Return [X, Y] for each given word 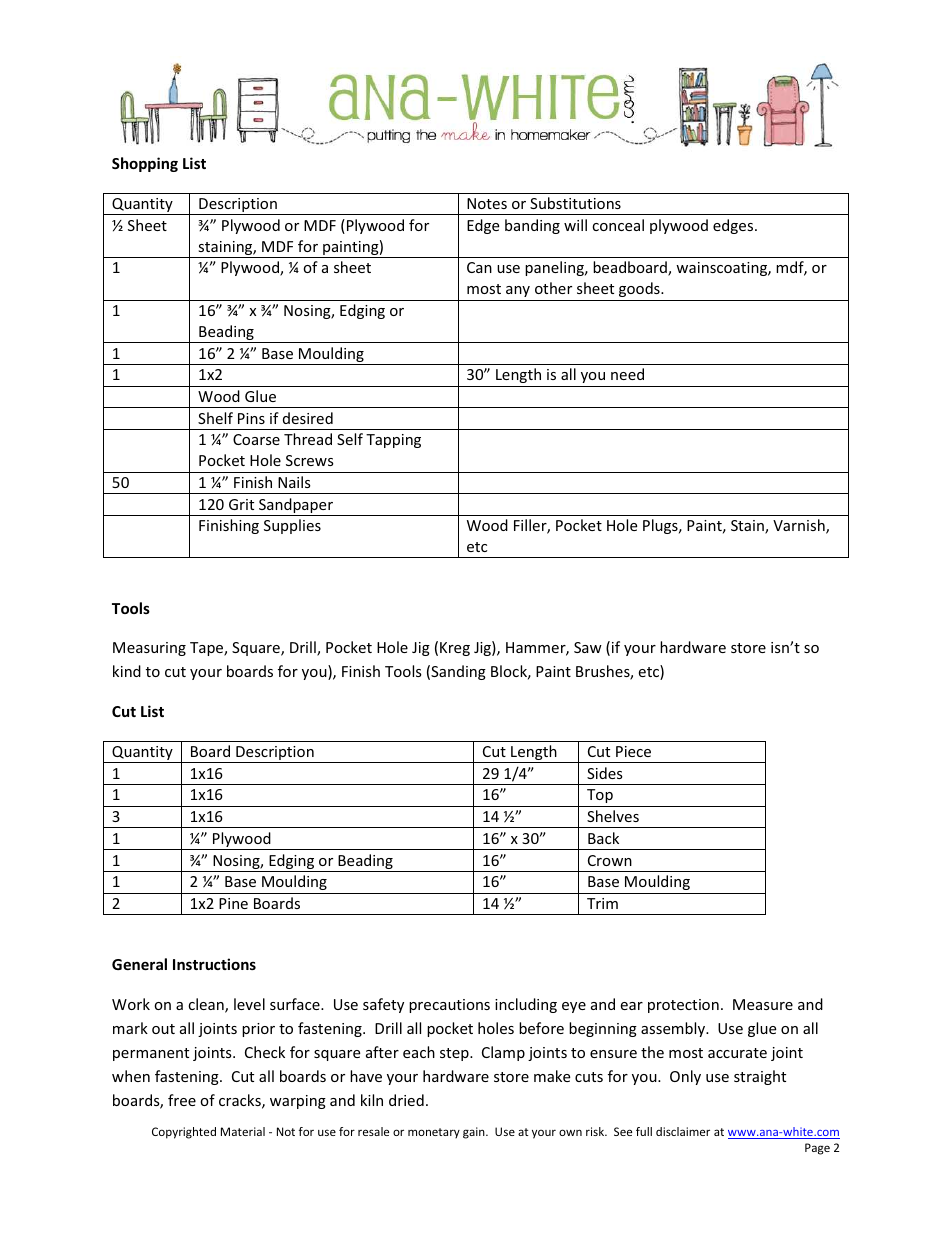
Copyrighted [184, 1133]
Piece [633, 751]
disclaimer [683, 1131]
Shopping [145, 164]
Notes [487, 203]
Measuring [149, 649]
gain [475, 1133]
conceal [618, 225]
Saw [588, 647]
